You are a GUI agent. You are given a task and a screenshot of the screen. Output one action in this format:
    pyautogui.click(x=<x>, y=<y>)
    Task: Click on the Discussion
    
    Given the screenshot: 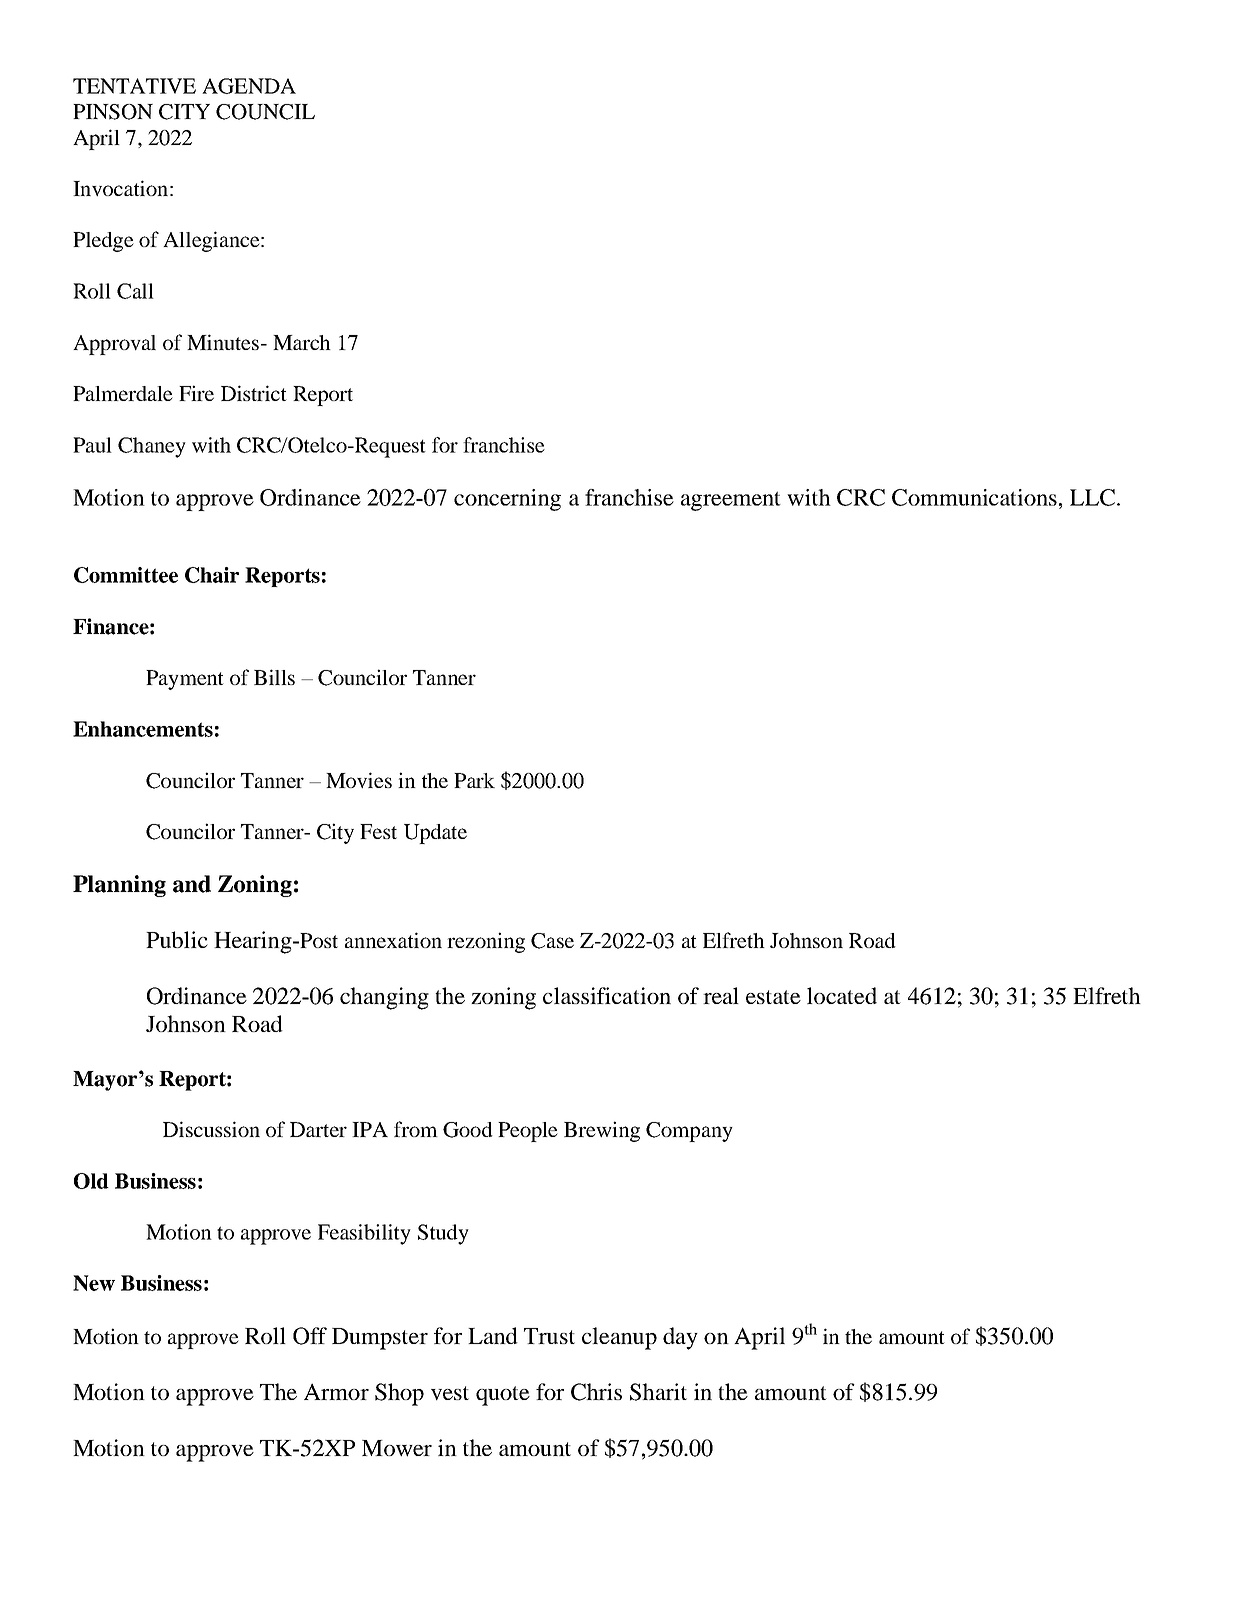 What is the action you would take?
    pyautogui.click(x=211, y=1129)
